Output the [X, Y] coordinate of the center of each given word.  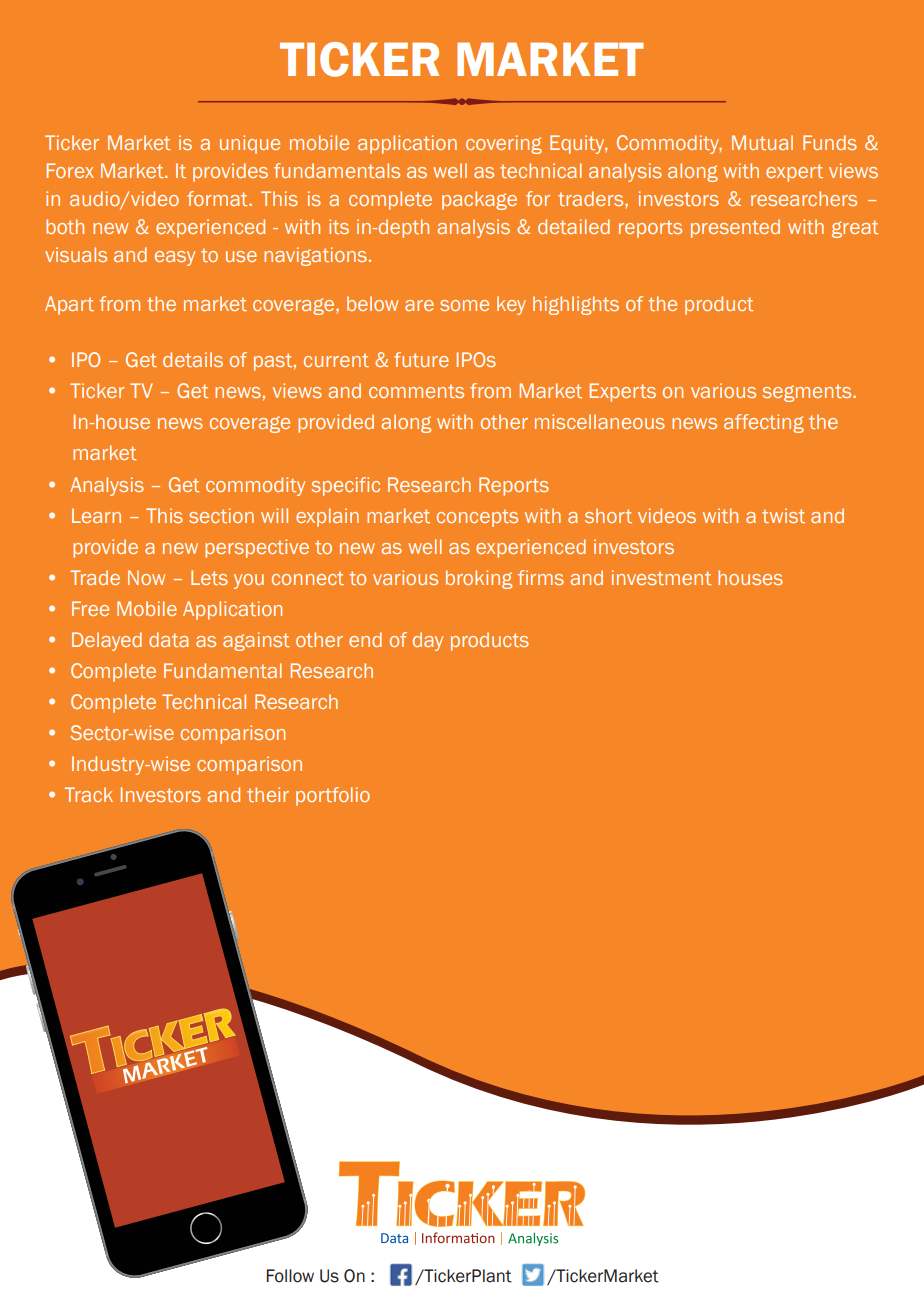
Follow [290, 1276]
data [169, 639]
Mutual [762, 142]
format [218, 198]
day [428, 641]
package [479, 200]
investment [661, 577]
